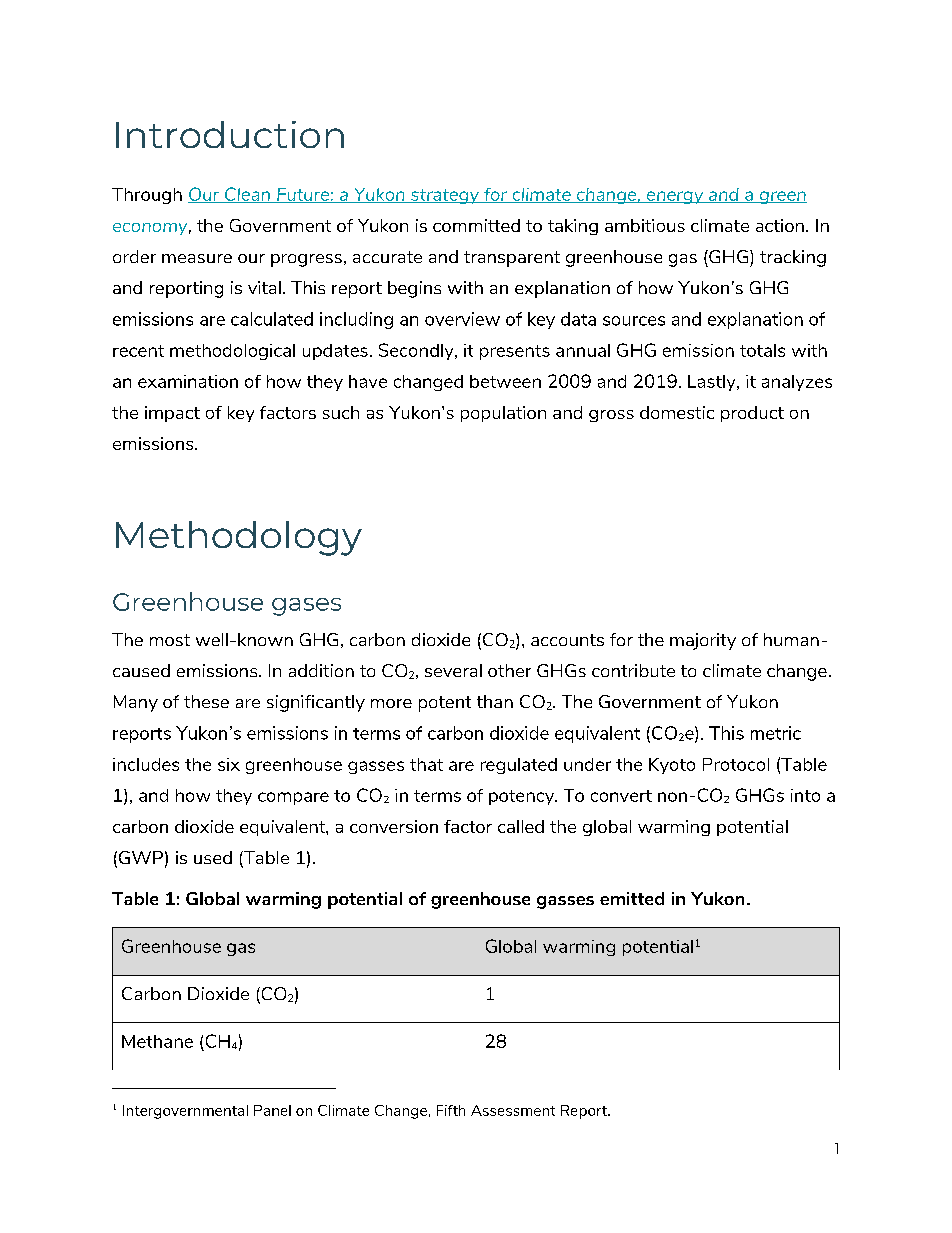 This screenshot has height=1233, width=952. Describe the element at coordinates (703, 641) in the screenshot. I see `majority` at that location.
